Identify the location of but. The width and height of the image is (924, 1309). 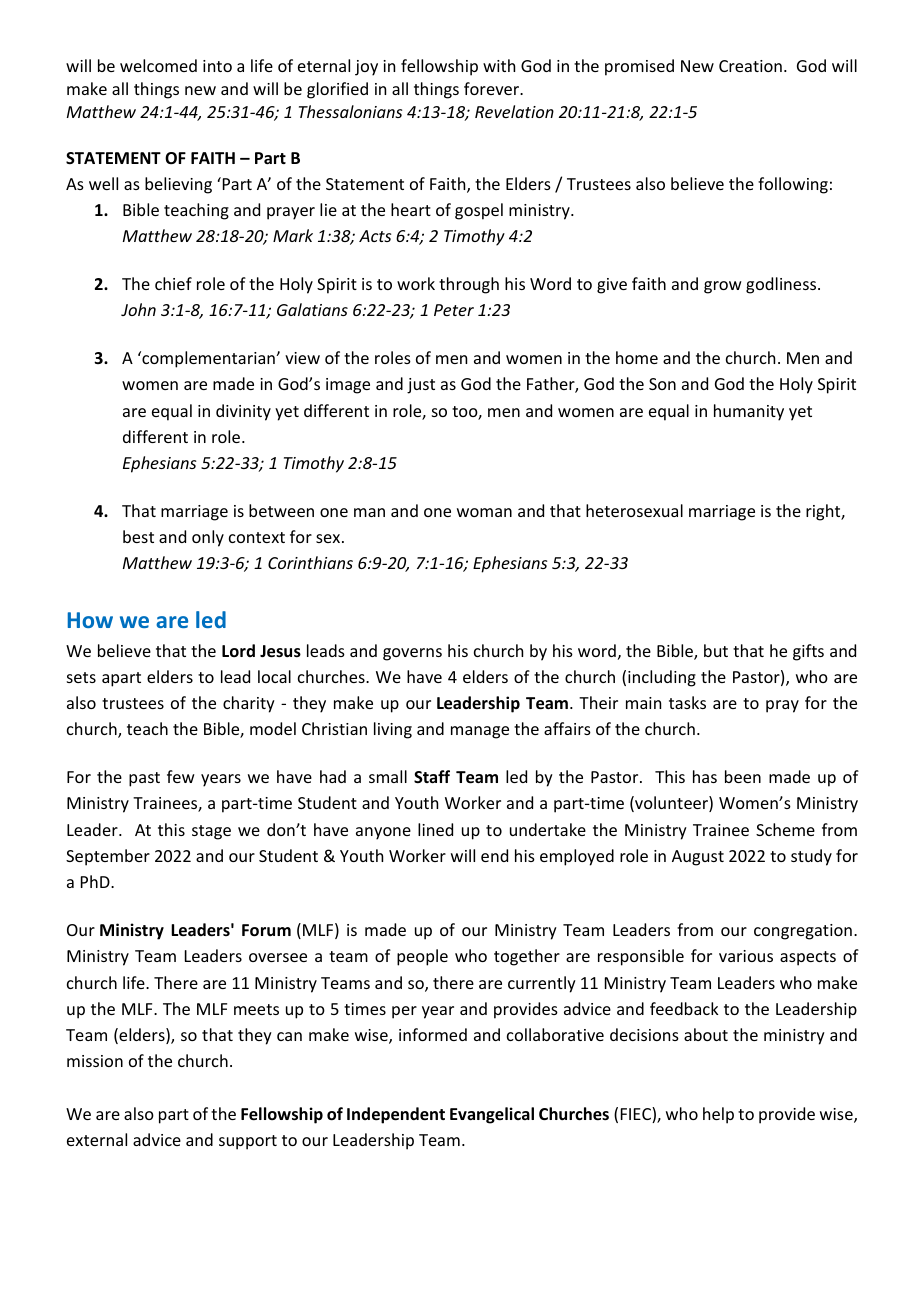
(716, 650).
